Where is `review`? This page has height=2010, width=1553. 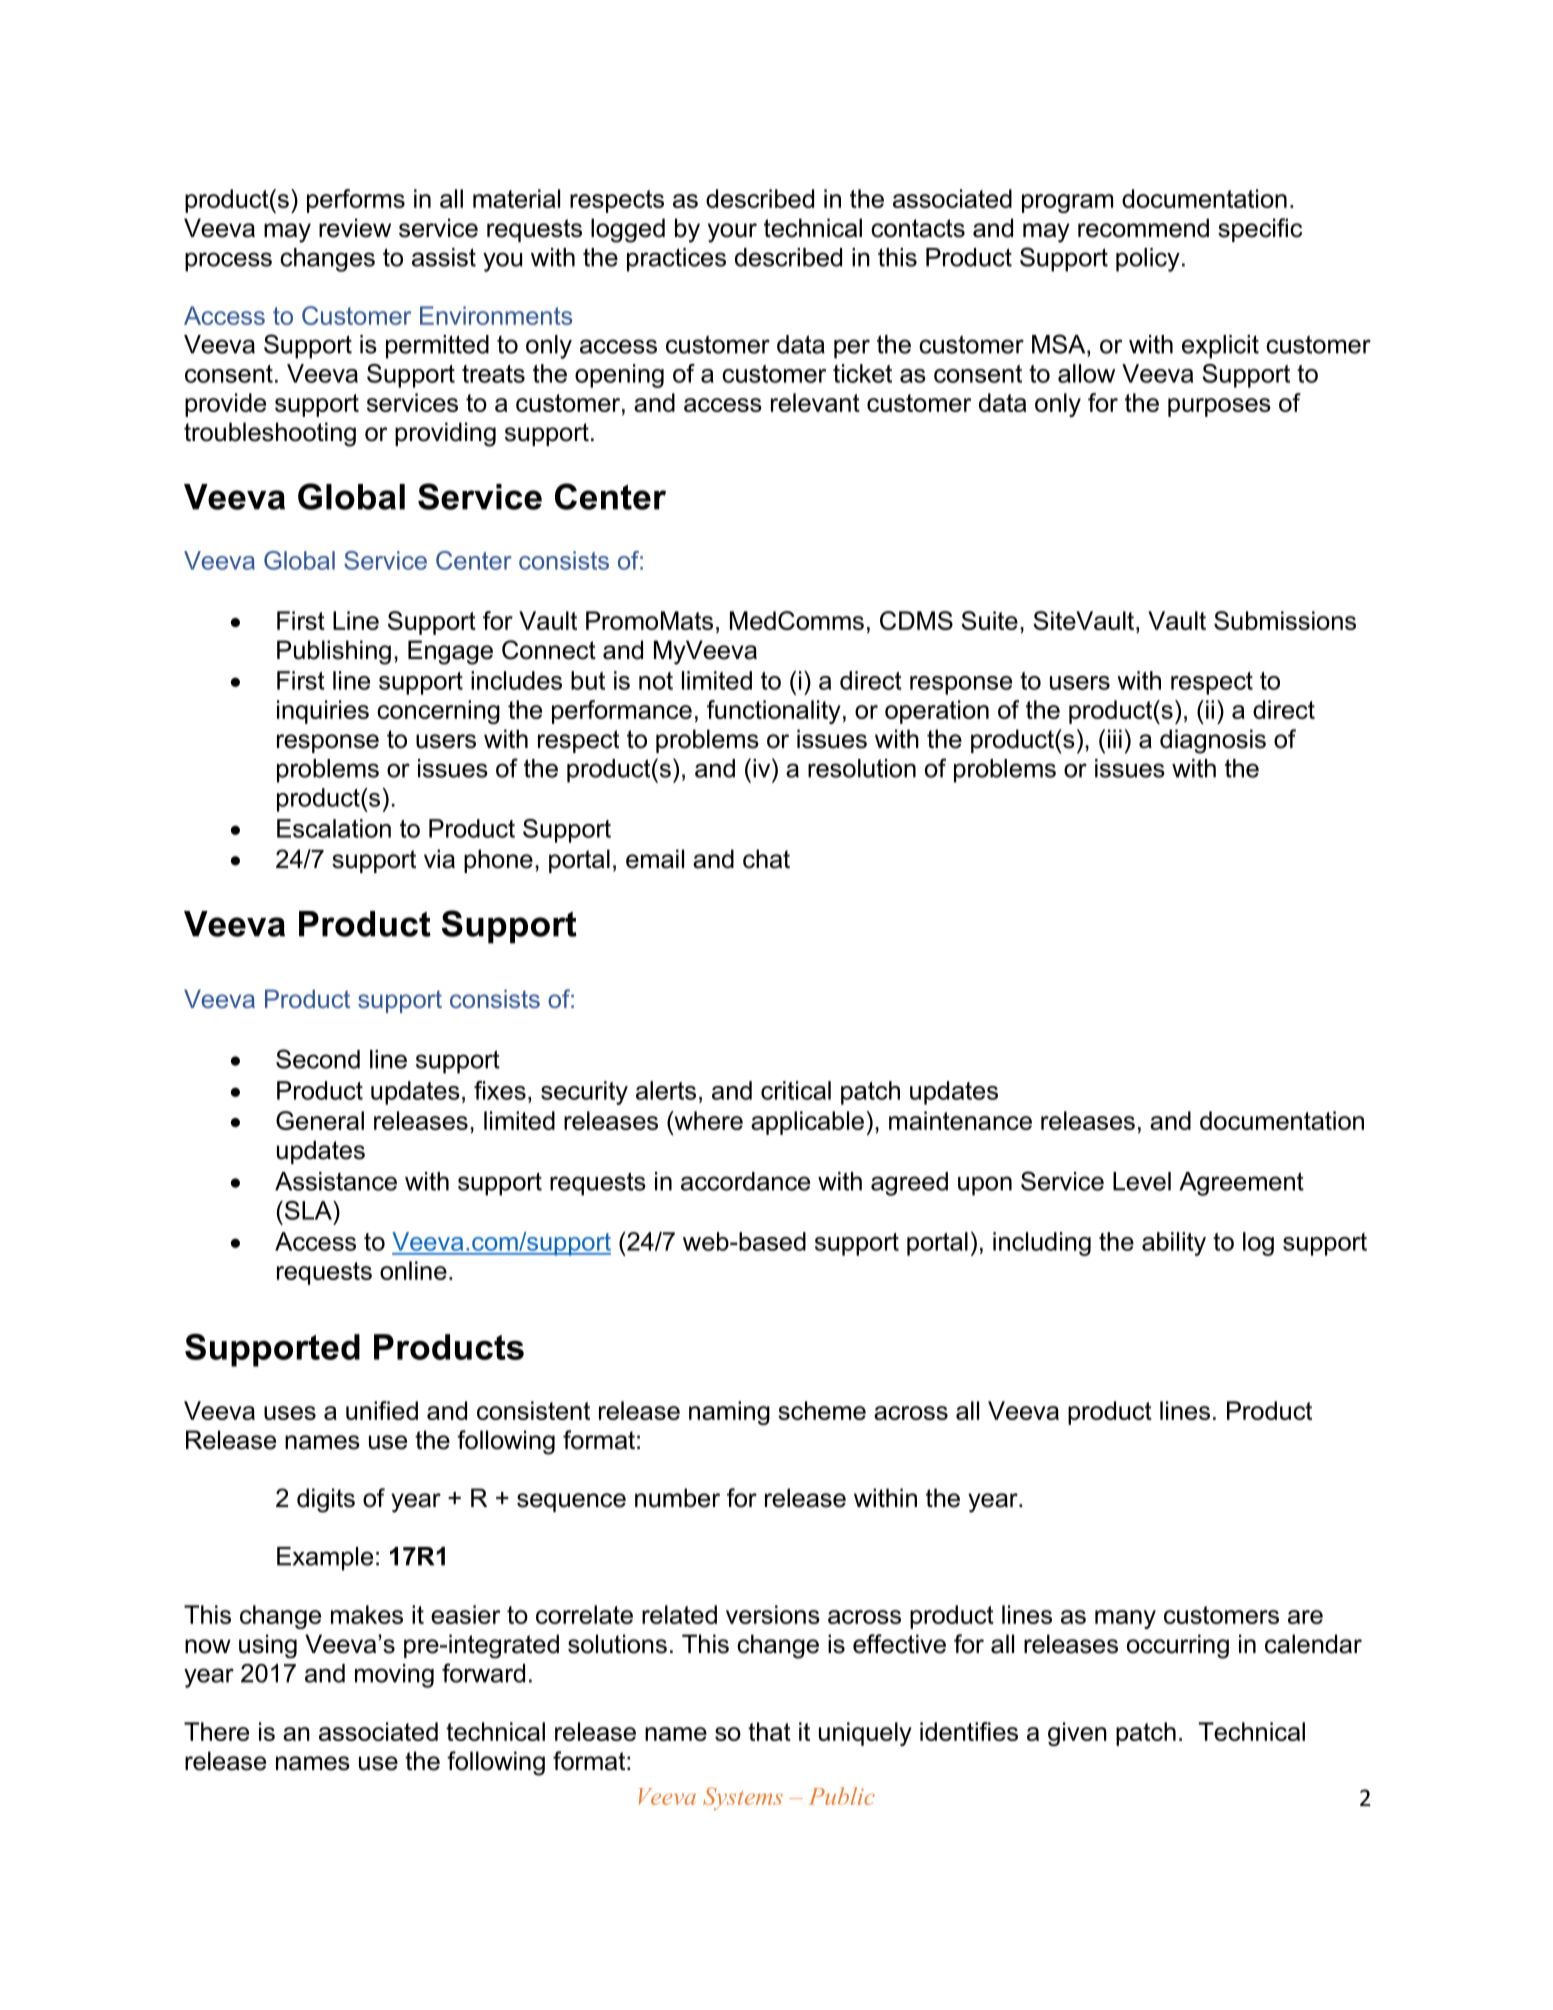 review is located at coordinates (355, 228).
